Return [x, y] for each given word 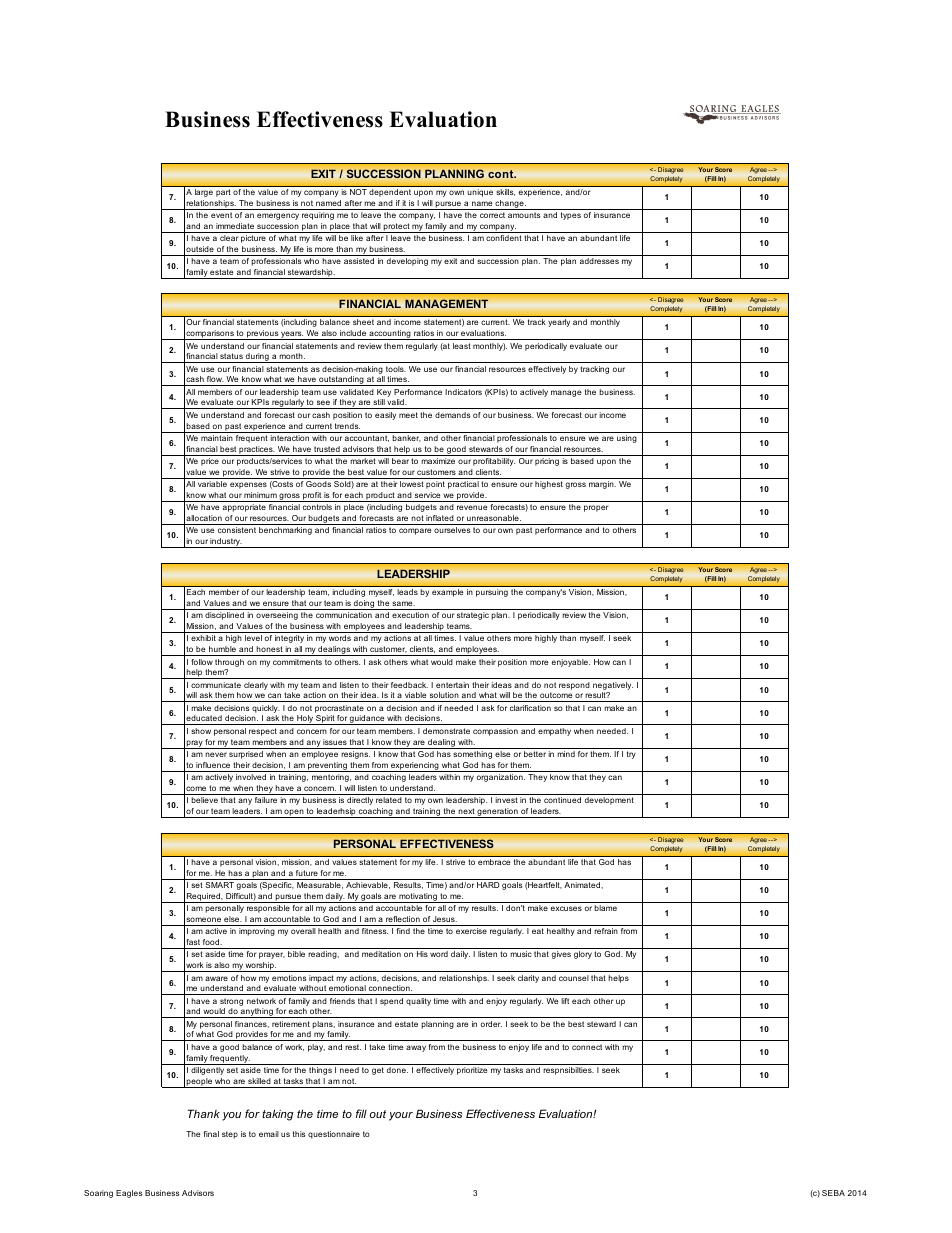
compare [415, 531]
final [211, 1134]
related [389, 800]
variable [212, 484]
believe [204, 800]
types [571, 216]
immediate [235, 226]
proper [596, 508]
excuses [566, 908]
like [357, 238]
